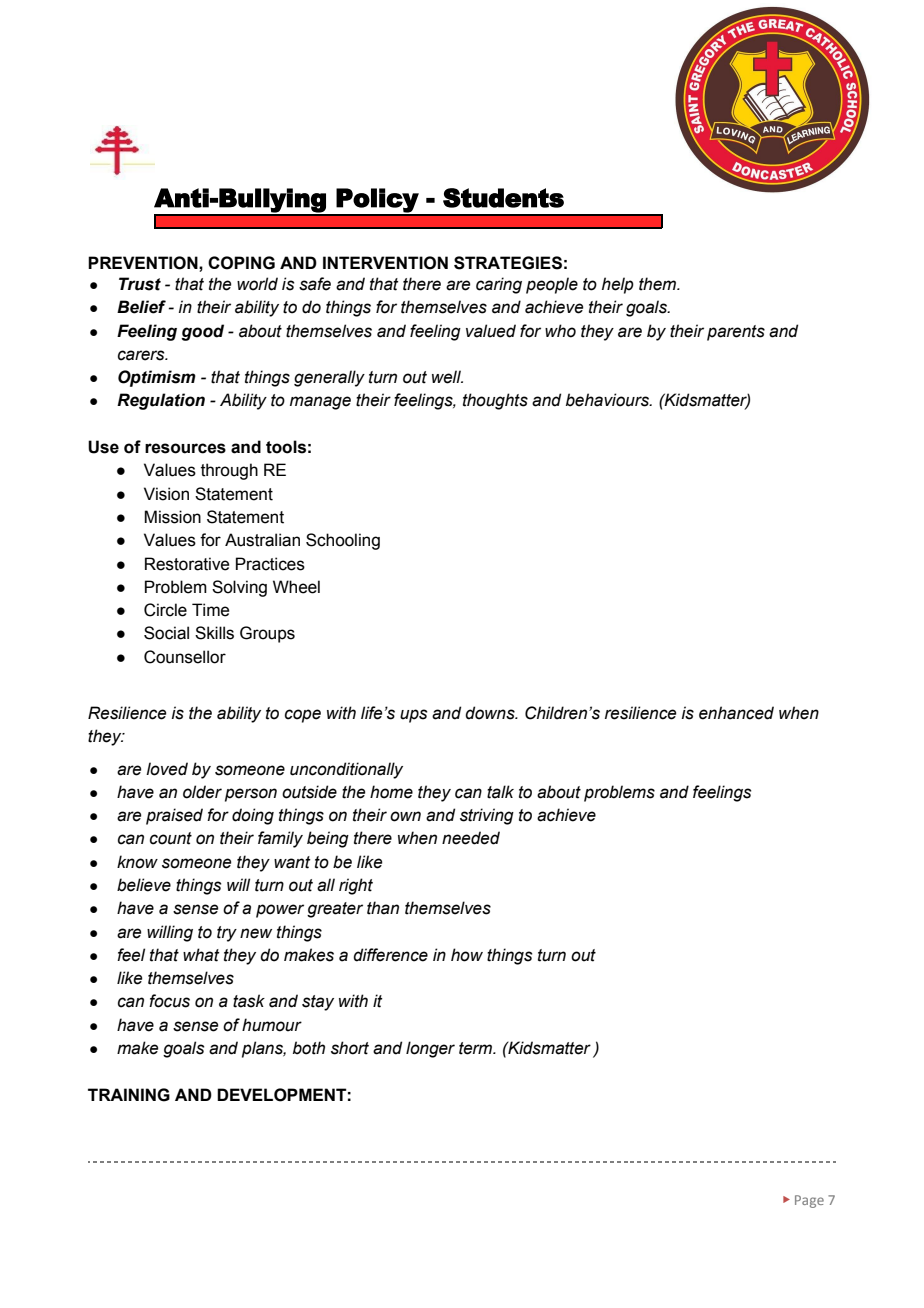 Image resolution: width=924 pixels, height=1308 pixels. What do you see at coordinates (129, 1095) in the page?
I see `TRAINING` at bounding box center [129, 1095].
